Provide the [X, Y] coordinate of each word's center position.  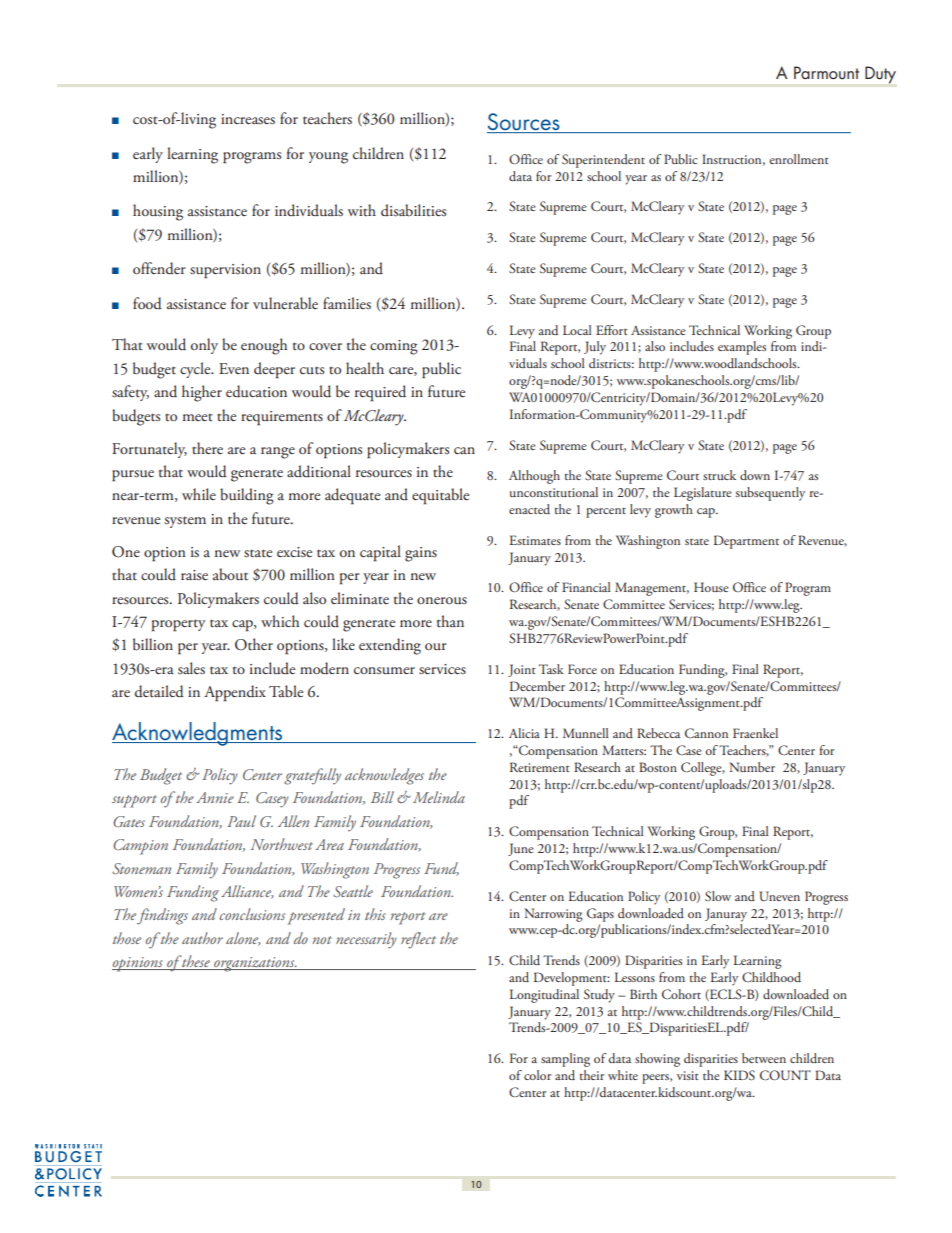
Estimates [535, 540]
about [230, 574]
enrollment [799, 159]
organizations [254, 964]
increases [248, 119]
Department [746, 542]
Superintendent [603, 161]
